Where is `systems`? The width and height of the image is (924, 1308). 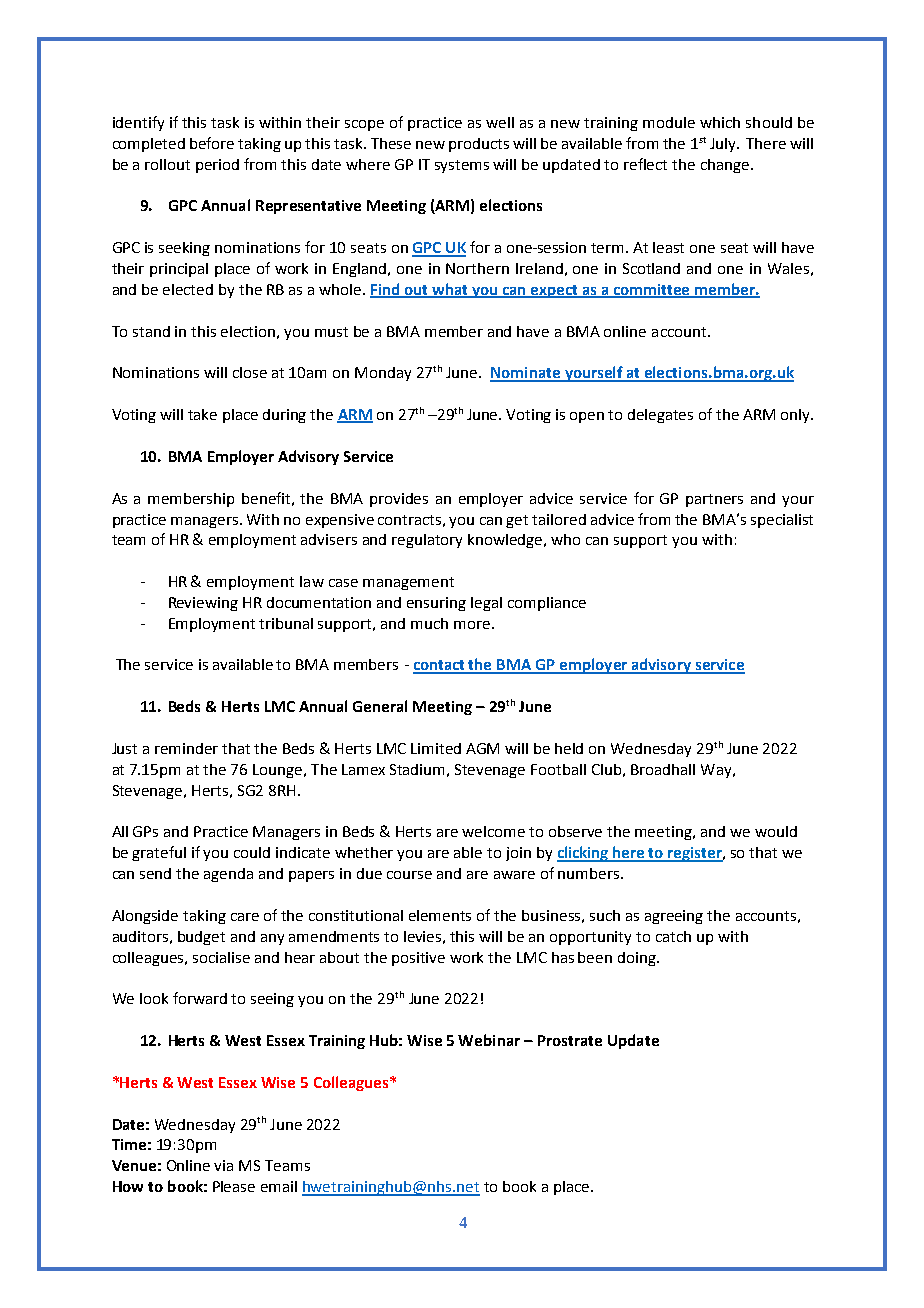 systems is located at coordinates (462, 166).
